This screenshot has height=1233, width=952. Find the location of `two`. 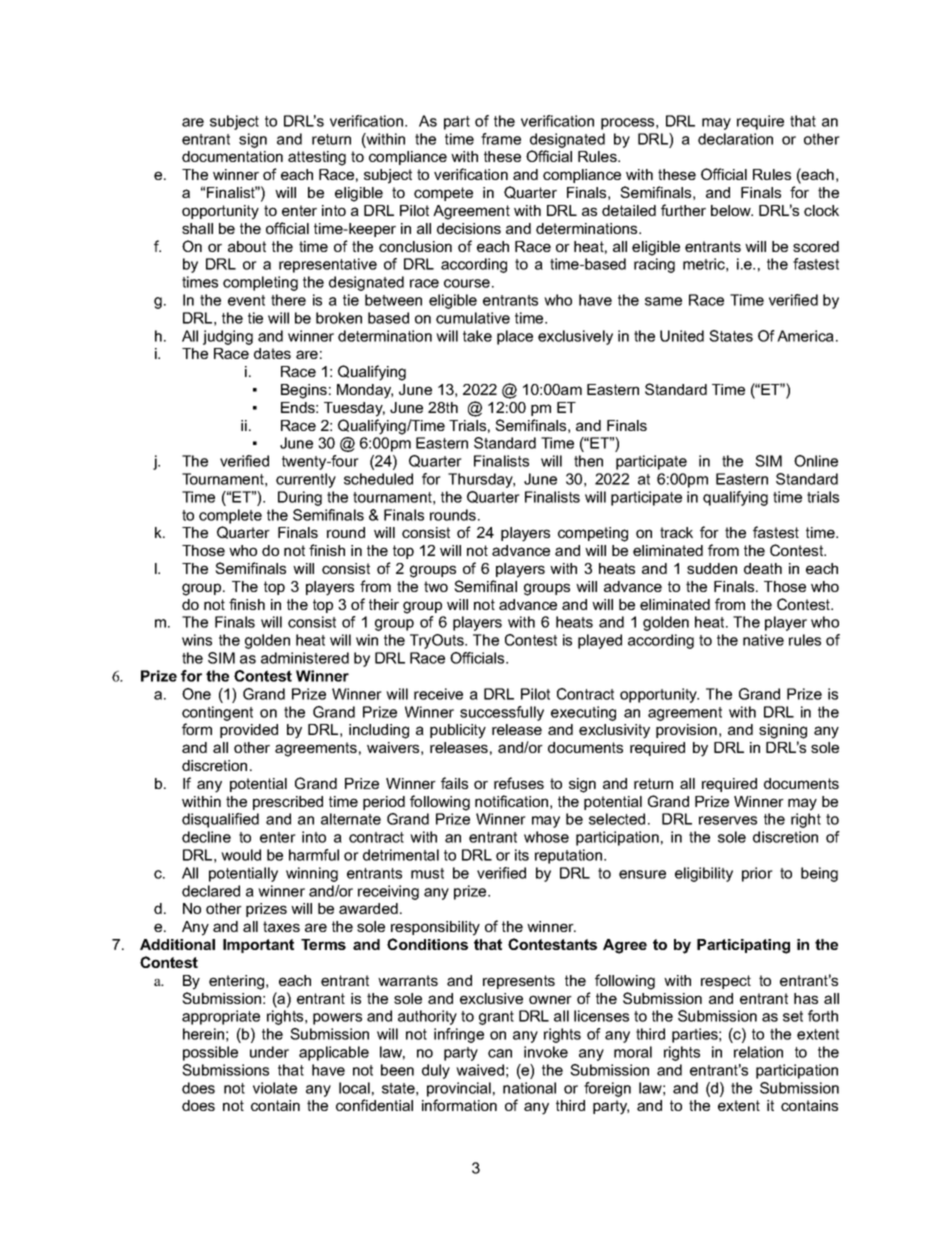

two is located at coordinates (436, 586).
